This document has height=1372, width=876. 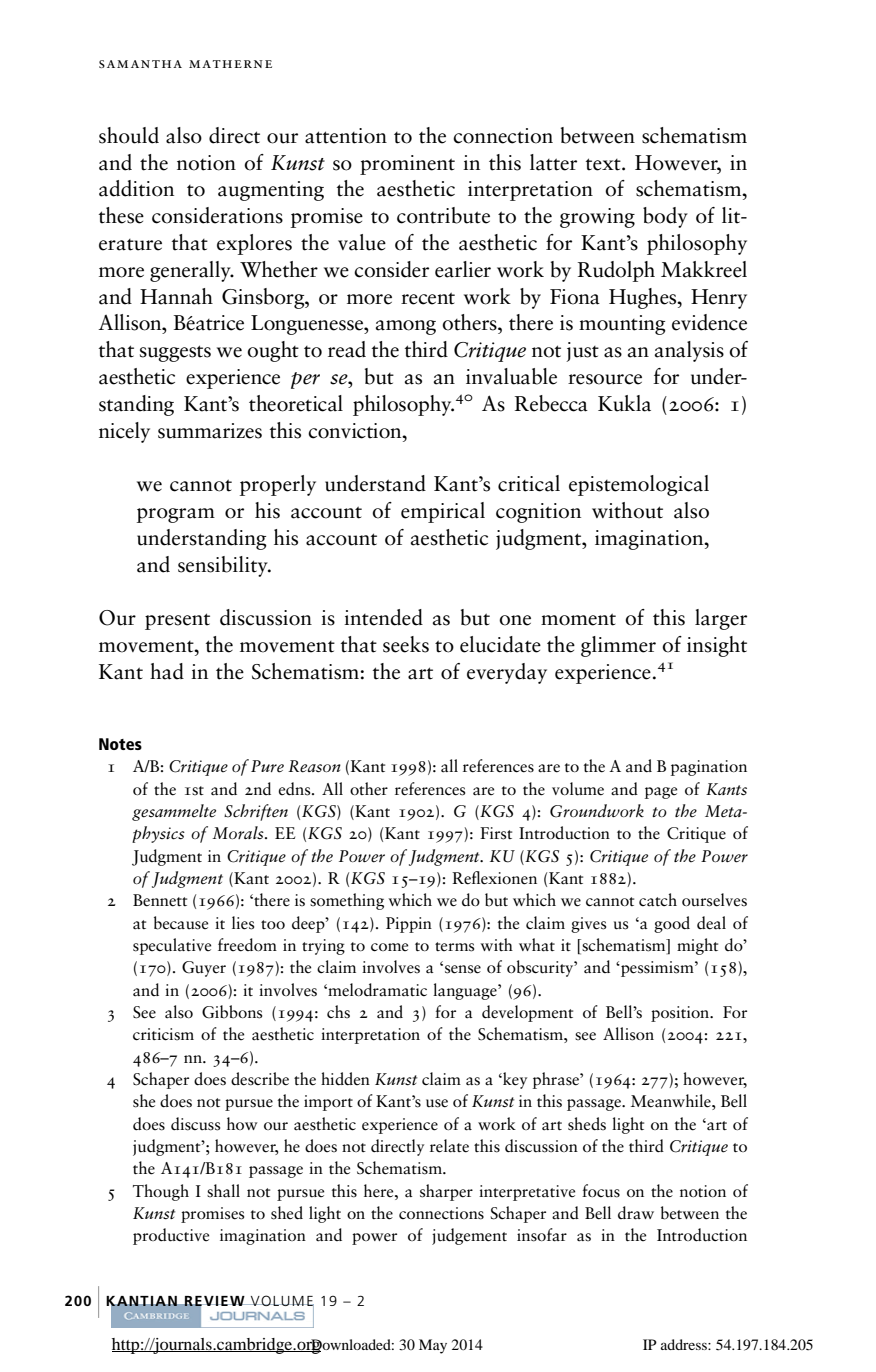 I want to click on language, so click(x=466, y=991).
